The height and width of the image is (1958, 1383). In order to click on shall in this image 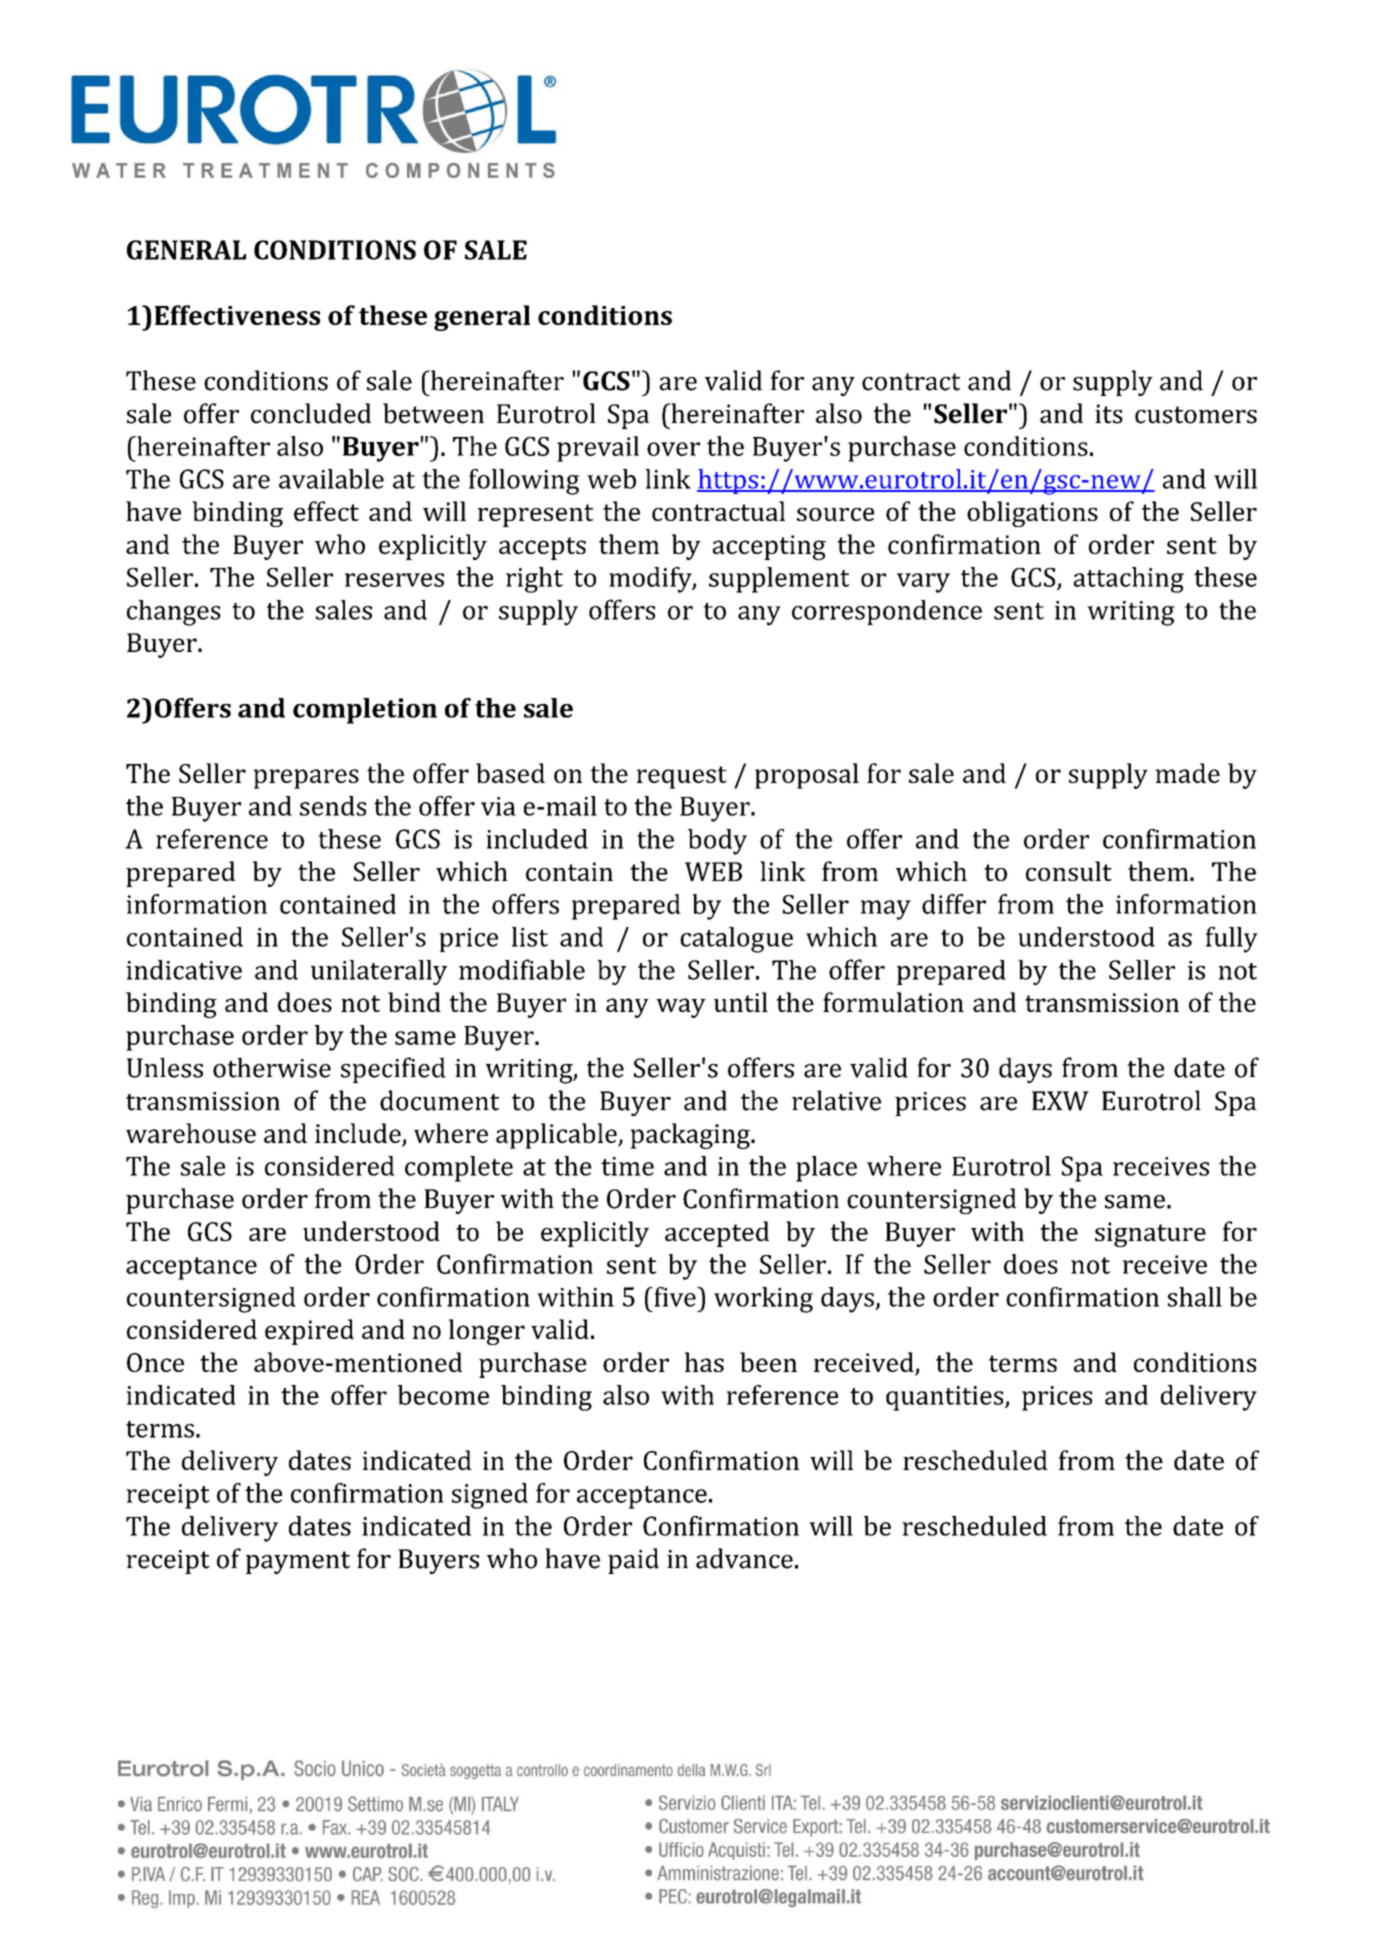, I will do `click(1195, 1297)`.
